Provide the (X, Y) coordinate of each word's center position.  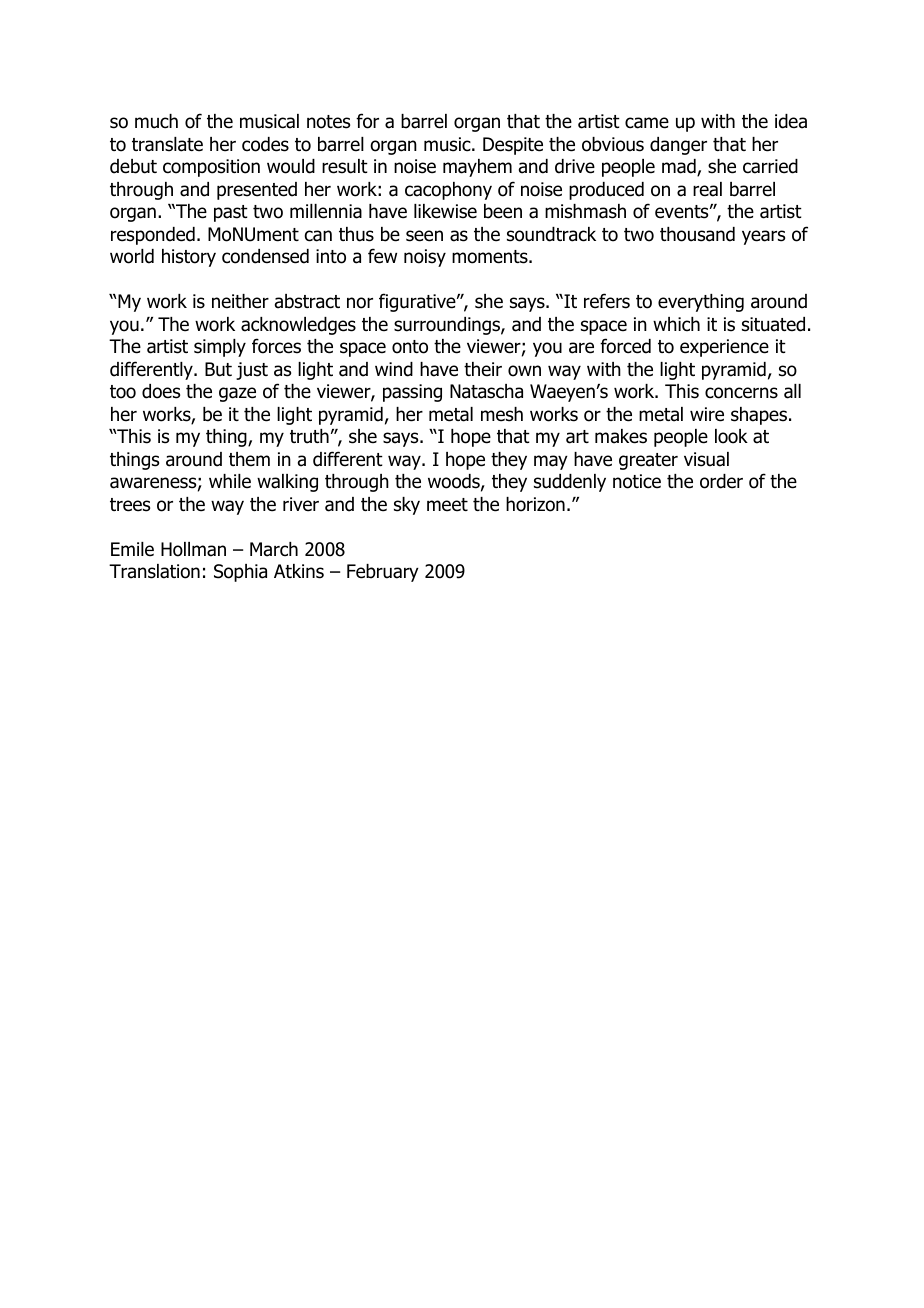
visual (706, 459)
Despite (513, 146)
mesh (502, 414)
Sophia (240, 573)
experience (724, 348)
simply (220, 348)
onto (410, 347)
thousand (697, 234)
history (189, 258)
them (249, 459)
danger (678, 146)
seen (424, 236)
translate (167, 144)
